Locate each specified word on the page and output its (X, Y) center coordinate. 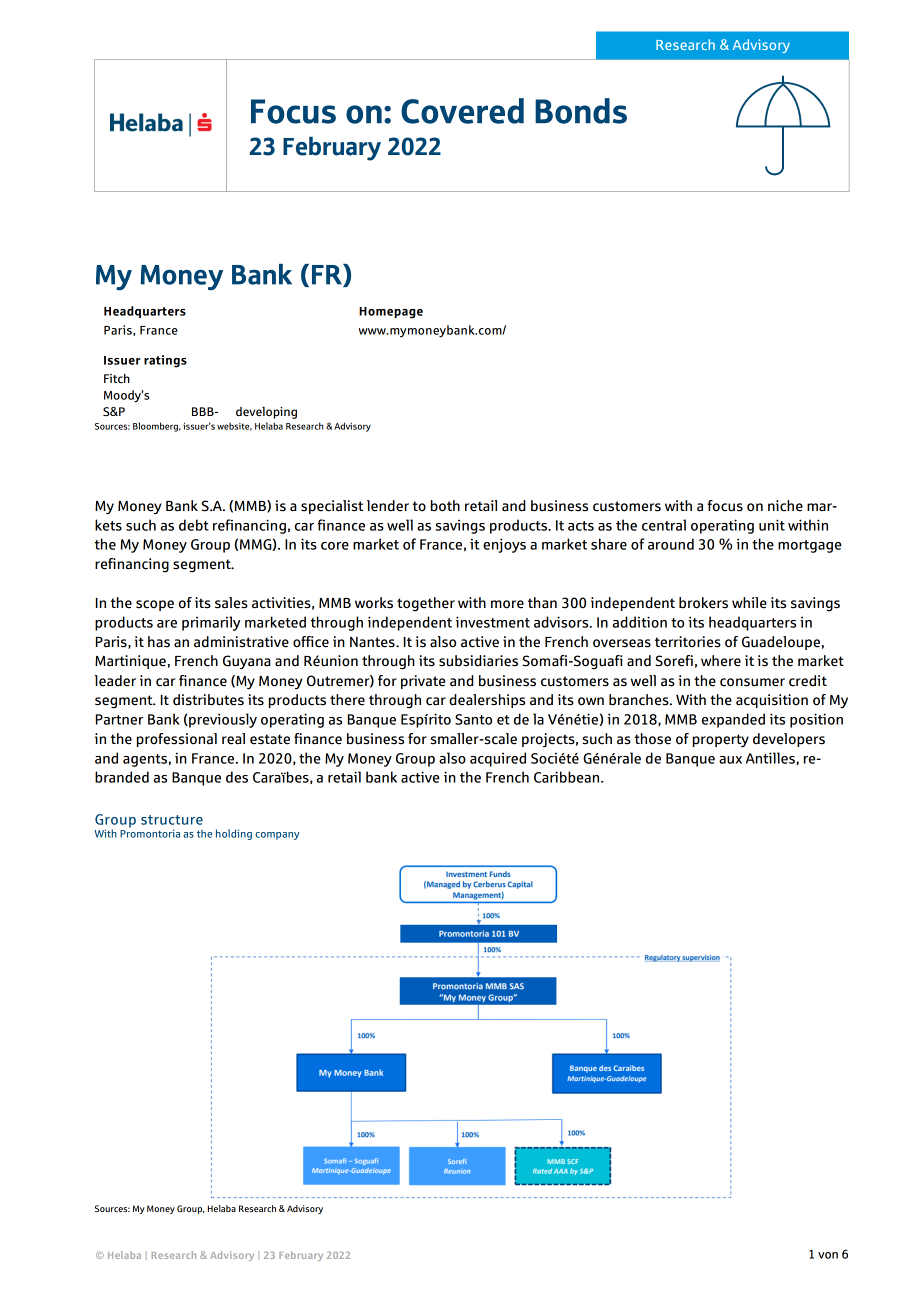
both (445, 506)
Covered (462, 111)
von (828, 1255)
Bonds (581, 111)
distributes (208, 700)
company (277, 836)
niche (785, 506)
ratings (165, 361)
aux (730, 760)
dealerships (487, 701)
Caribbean (568, 777)
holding (234, 834)
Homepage (391, 313)
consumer (752, 682)
